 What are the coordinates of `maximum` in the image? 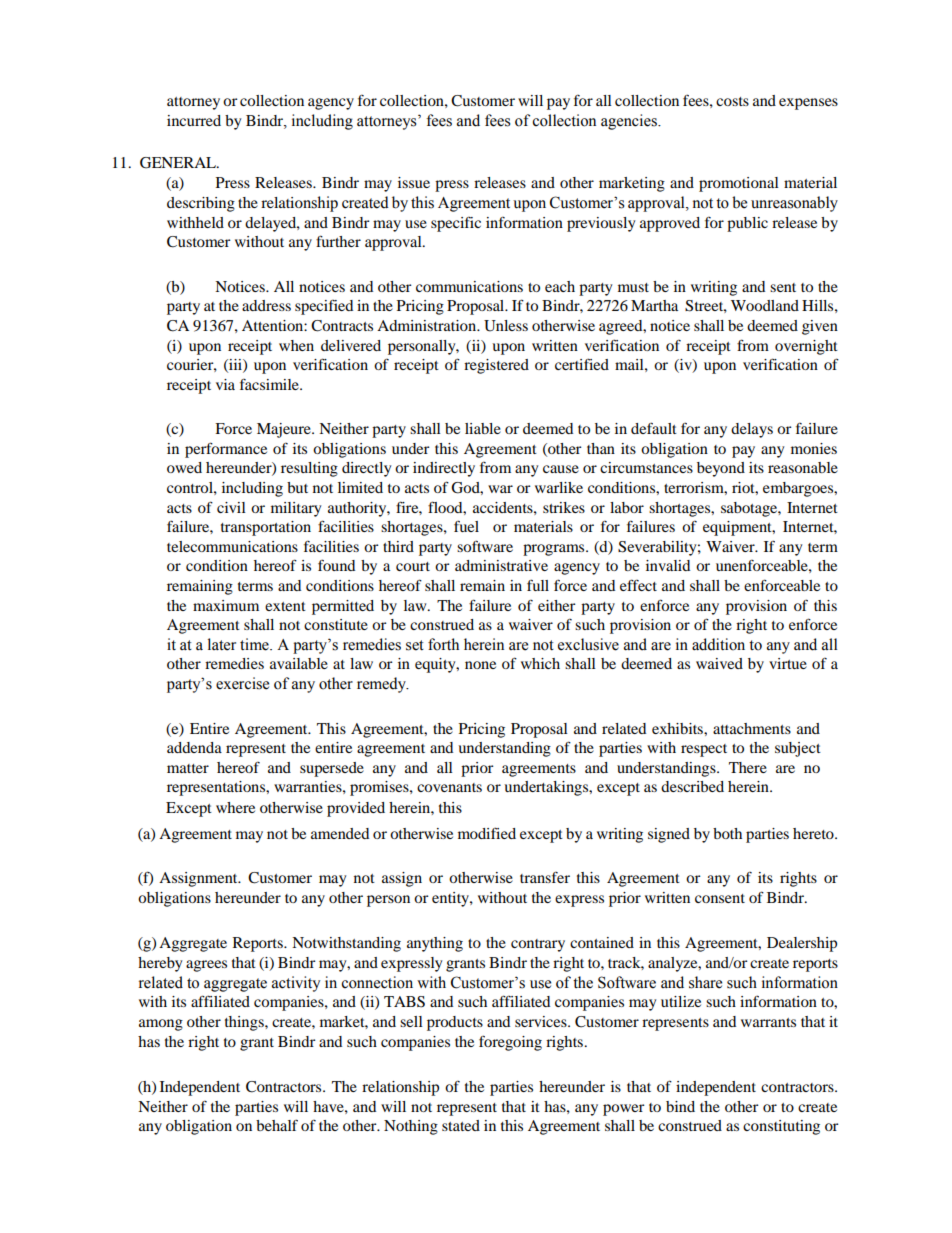 It's located at (226, 605).
